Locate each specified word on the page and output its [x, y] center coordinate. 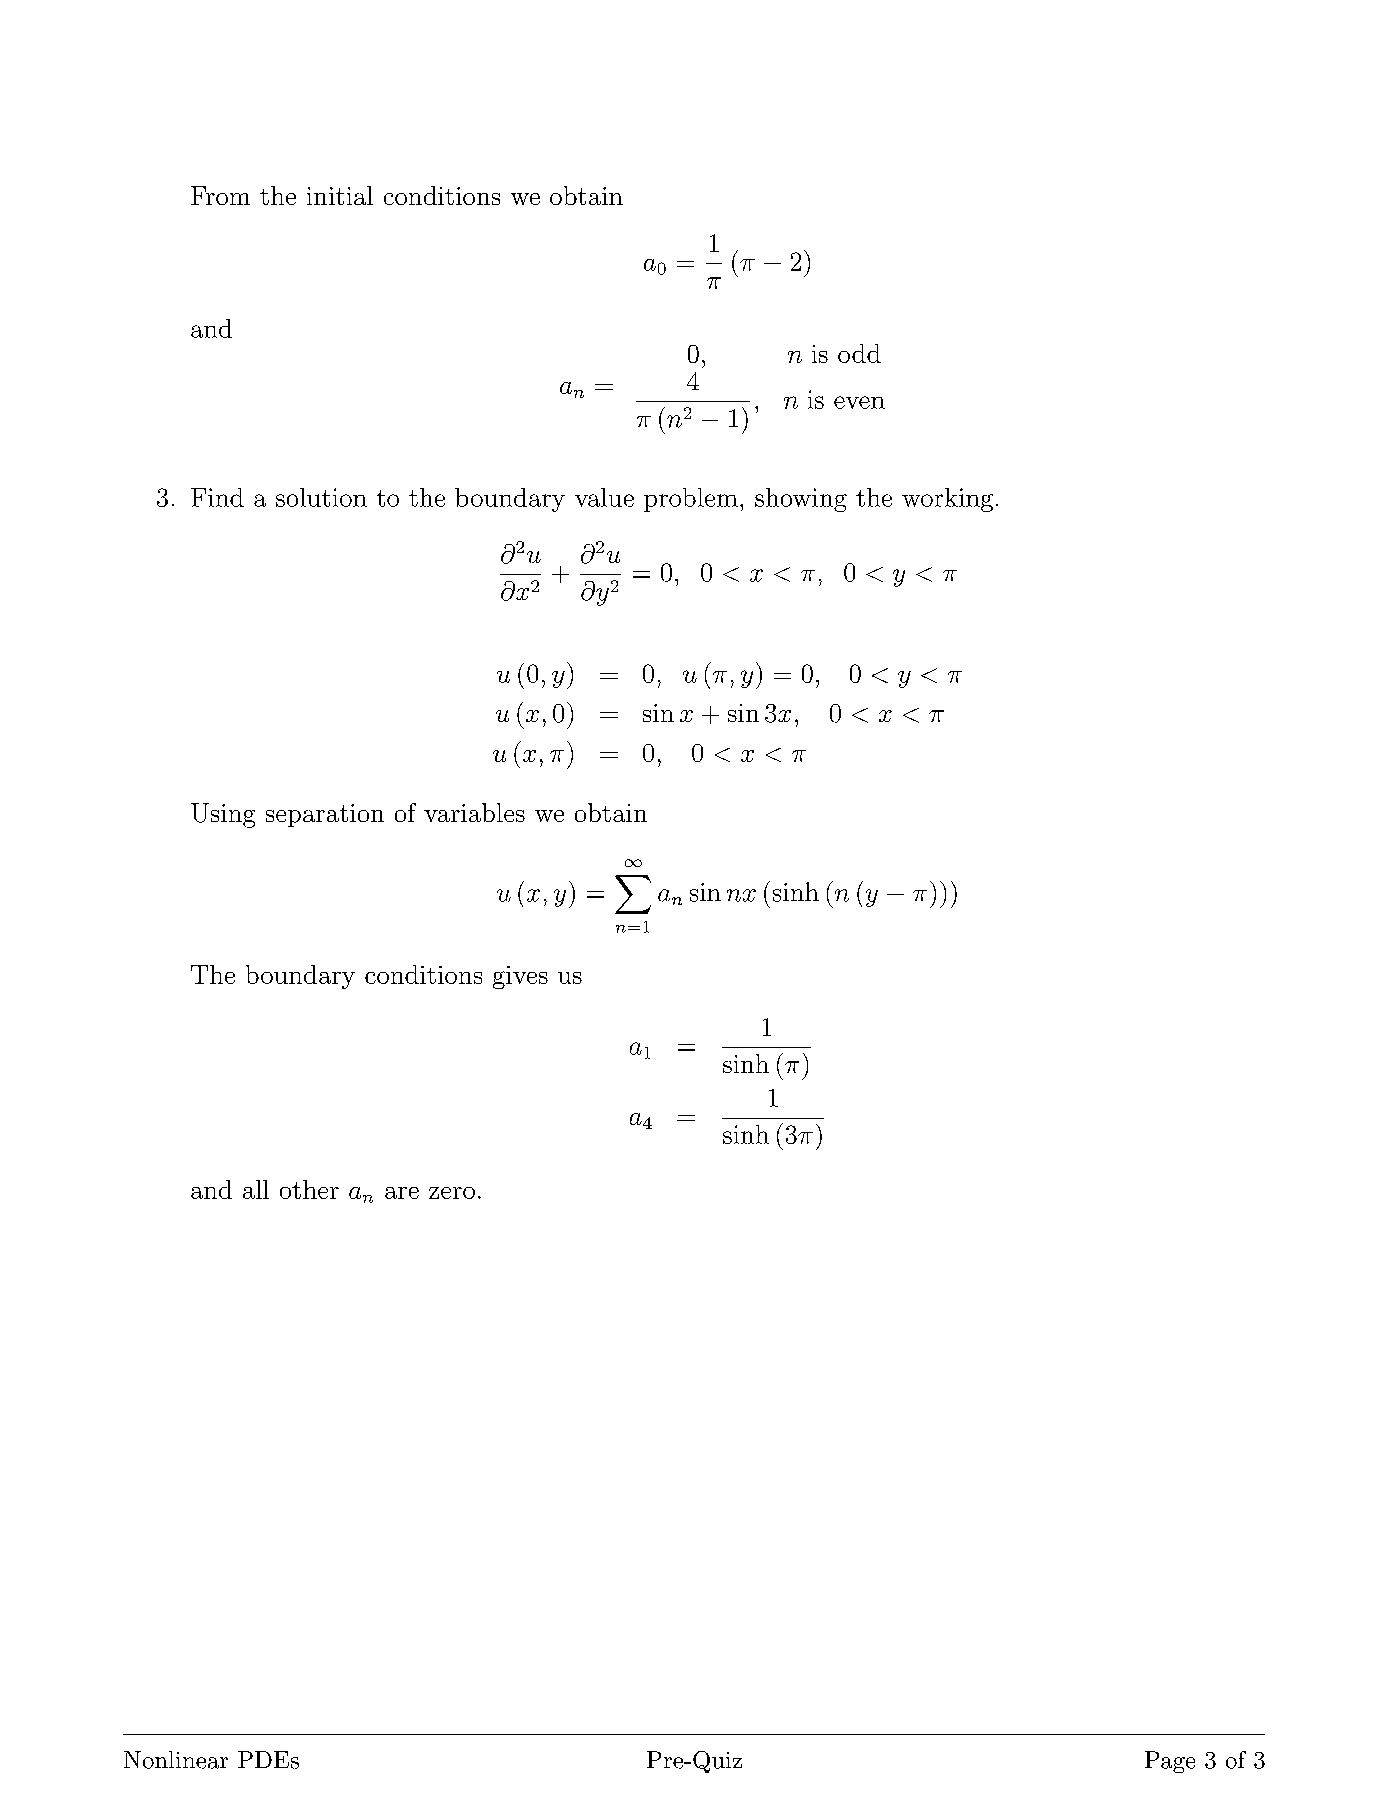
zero [452, 1193]
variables [474, 812]
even [859, 402]
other [309, 1189]
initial [340, 195]
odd [859, 353]
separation [325, 815]
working [947, 500]
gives [520, 977]
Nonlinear [176, 1760]
